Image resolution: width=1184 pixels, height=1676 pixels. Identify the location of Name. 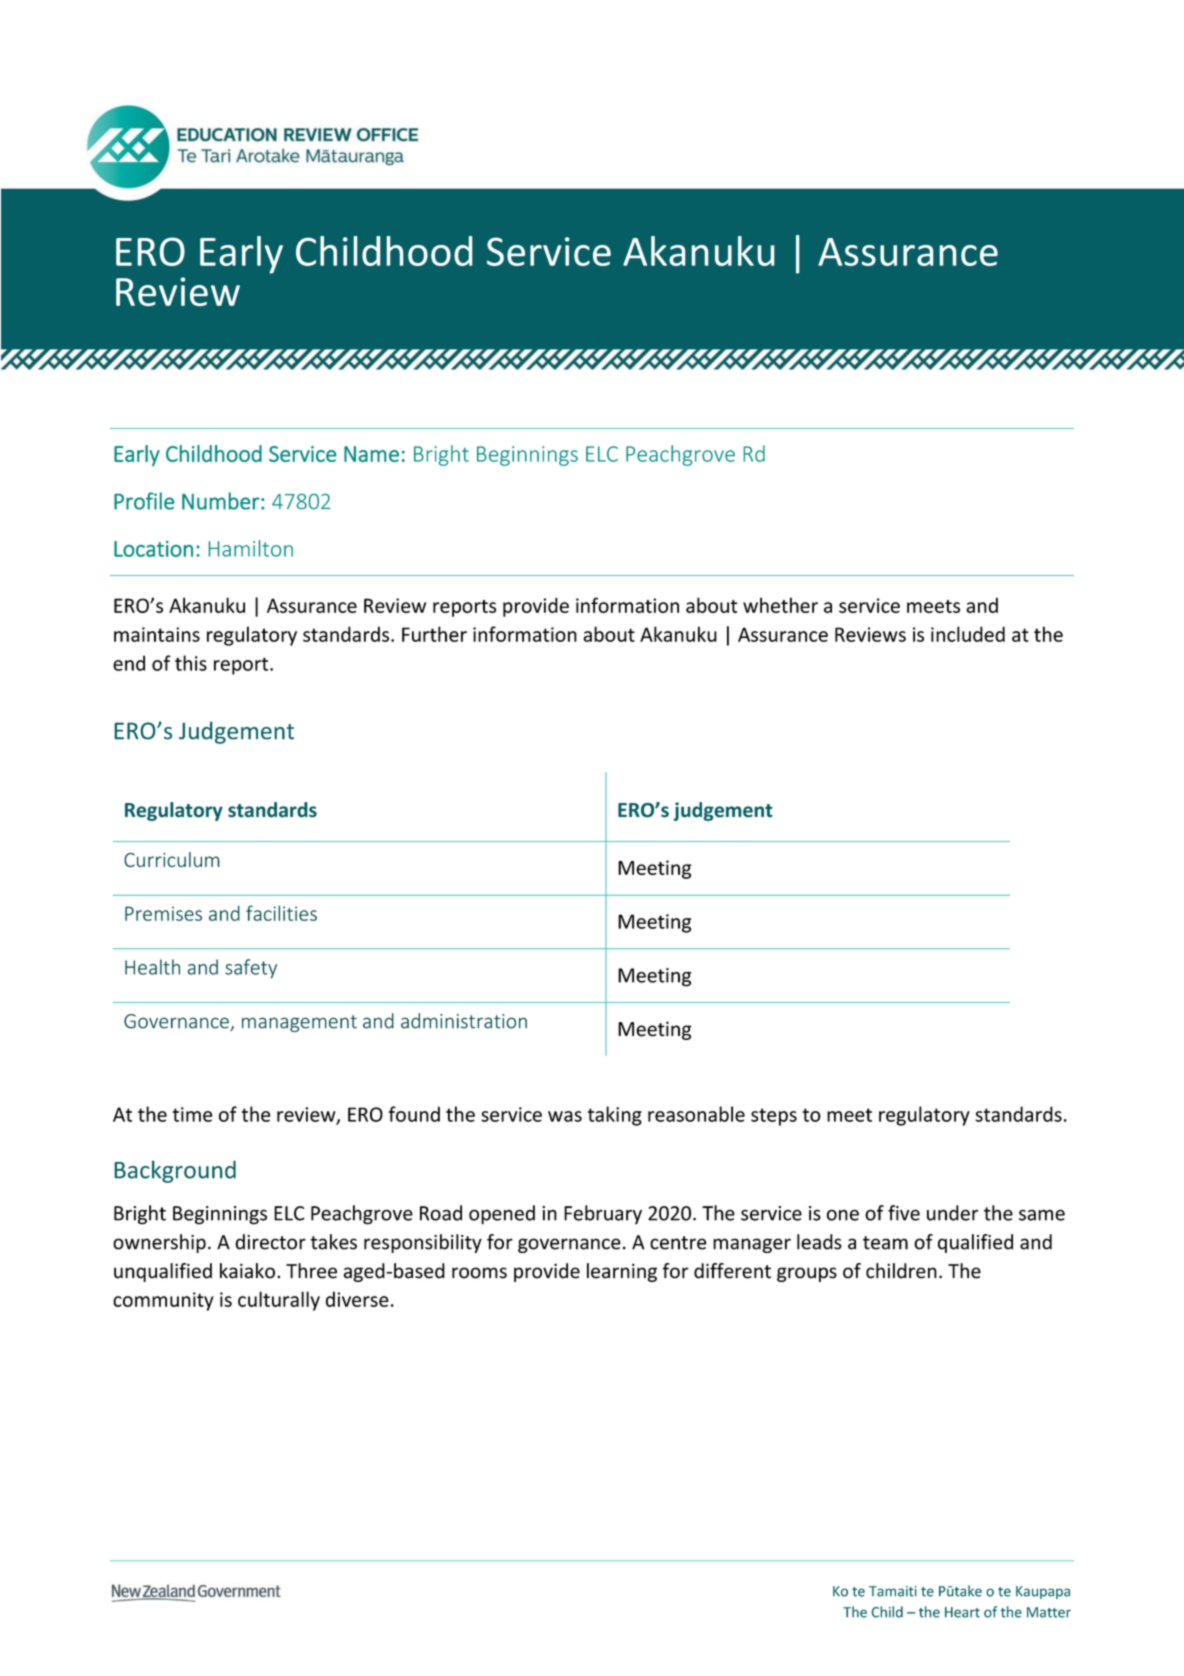
(371, 454).
